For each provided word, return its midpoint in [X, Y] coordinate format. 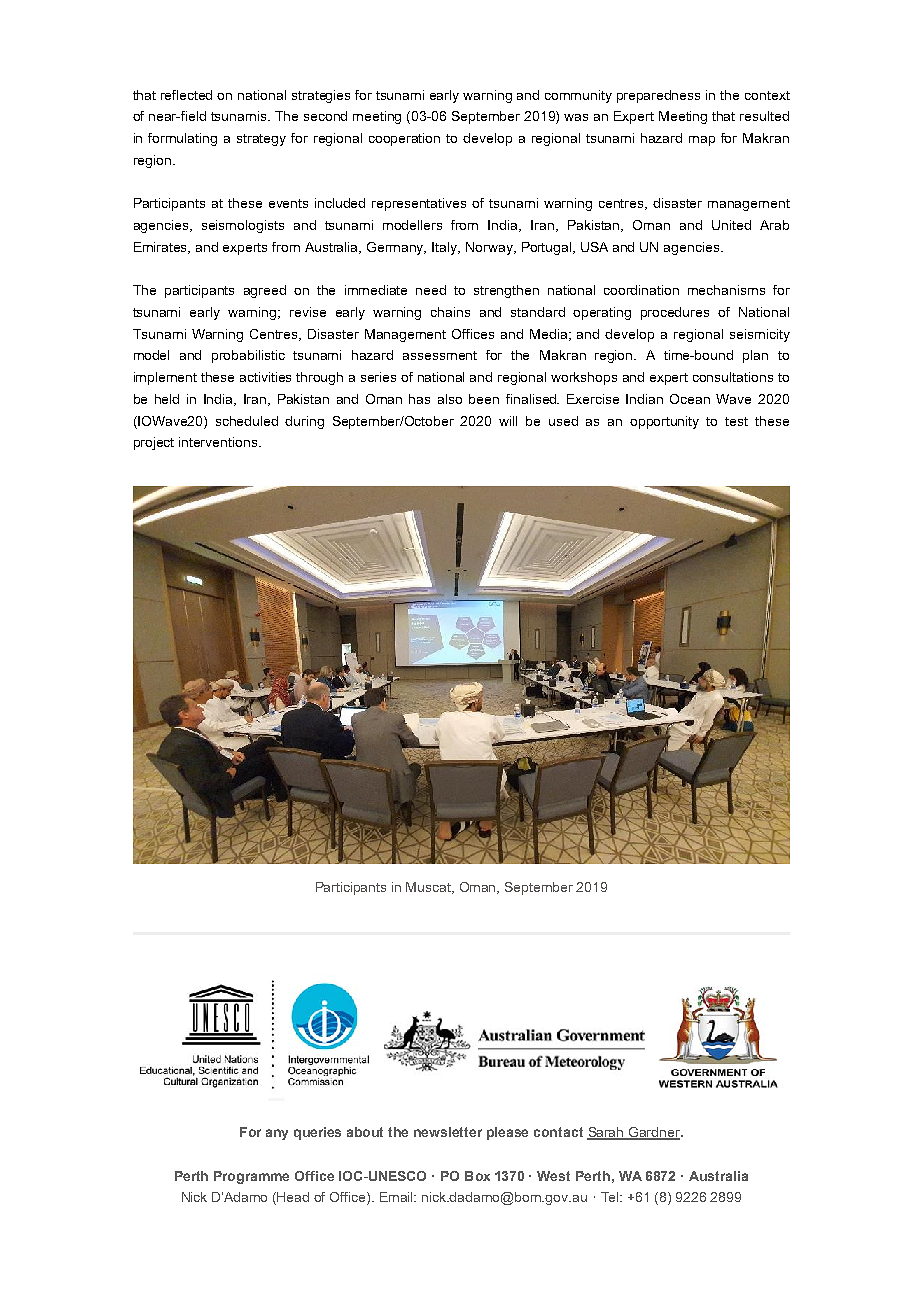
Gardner [655, 1133]
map [702, 141]
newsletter [448, 1132]
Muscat [430, 888]
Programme [251, 1177]
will [508, 421]
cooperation [404, 139]
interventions [219, 442]
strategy [261, 140]
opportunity [664, 422]
